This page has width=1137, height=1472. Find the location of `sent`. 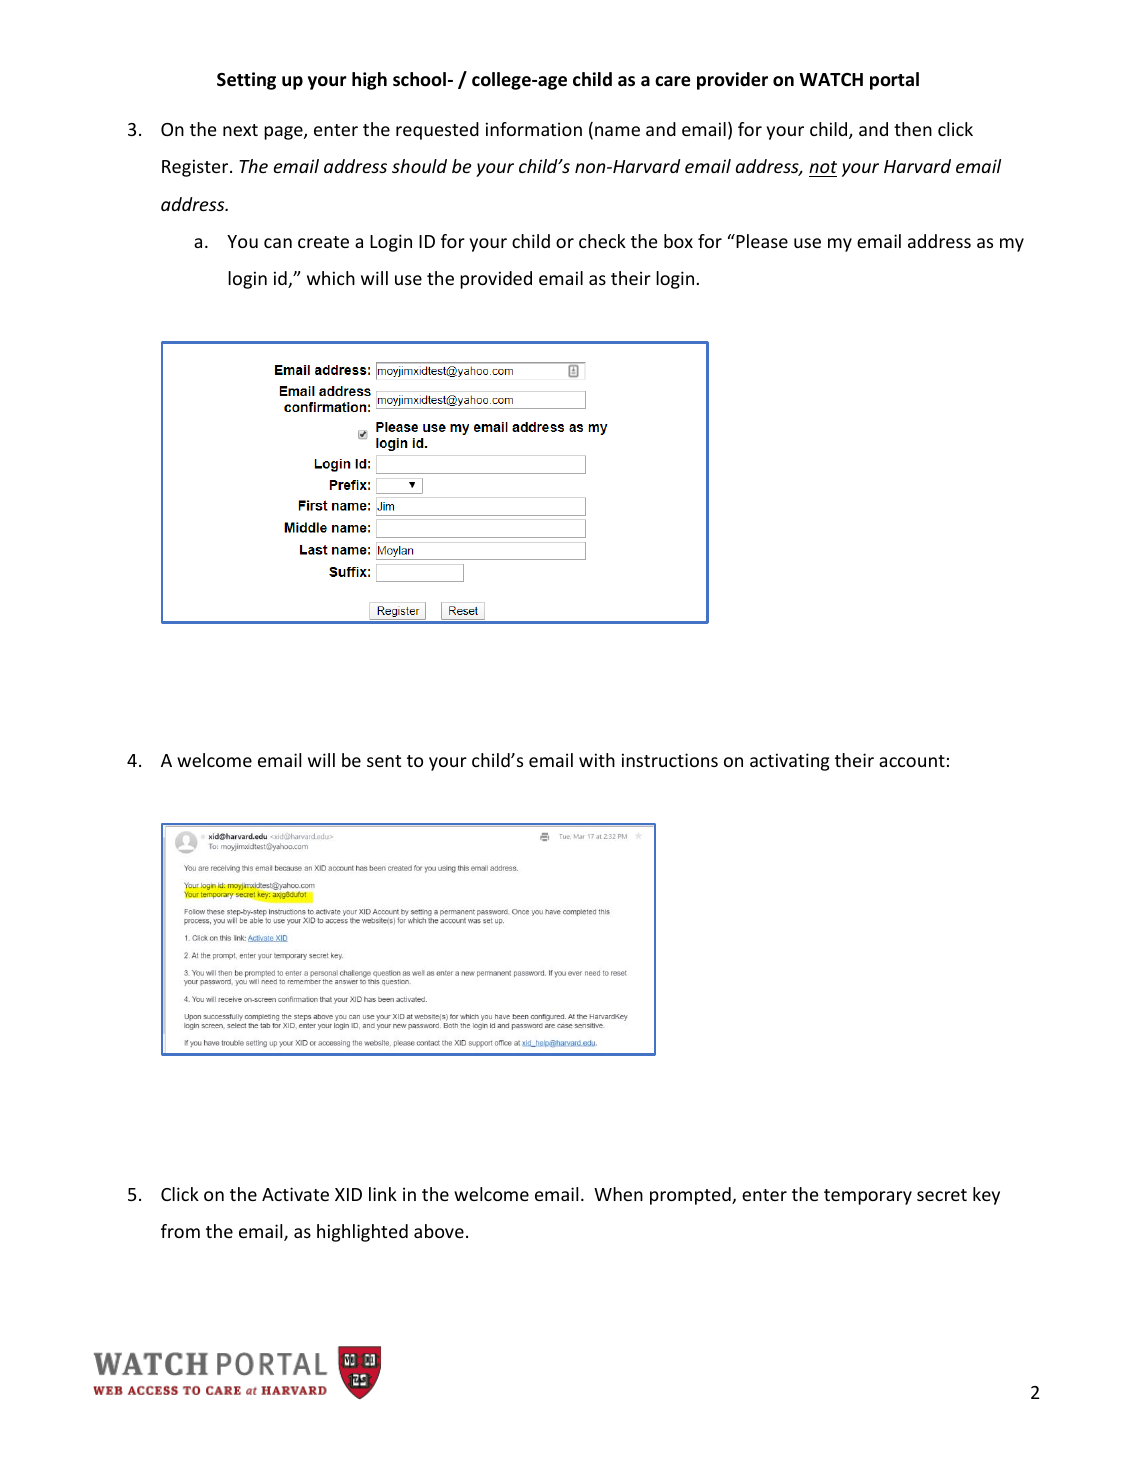

sent is located at coordinates (384, 761).
